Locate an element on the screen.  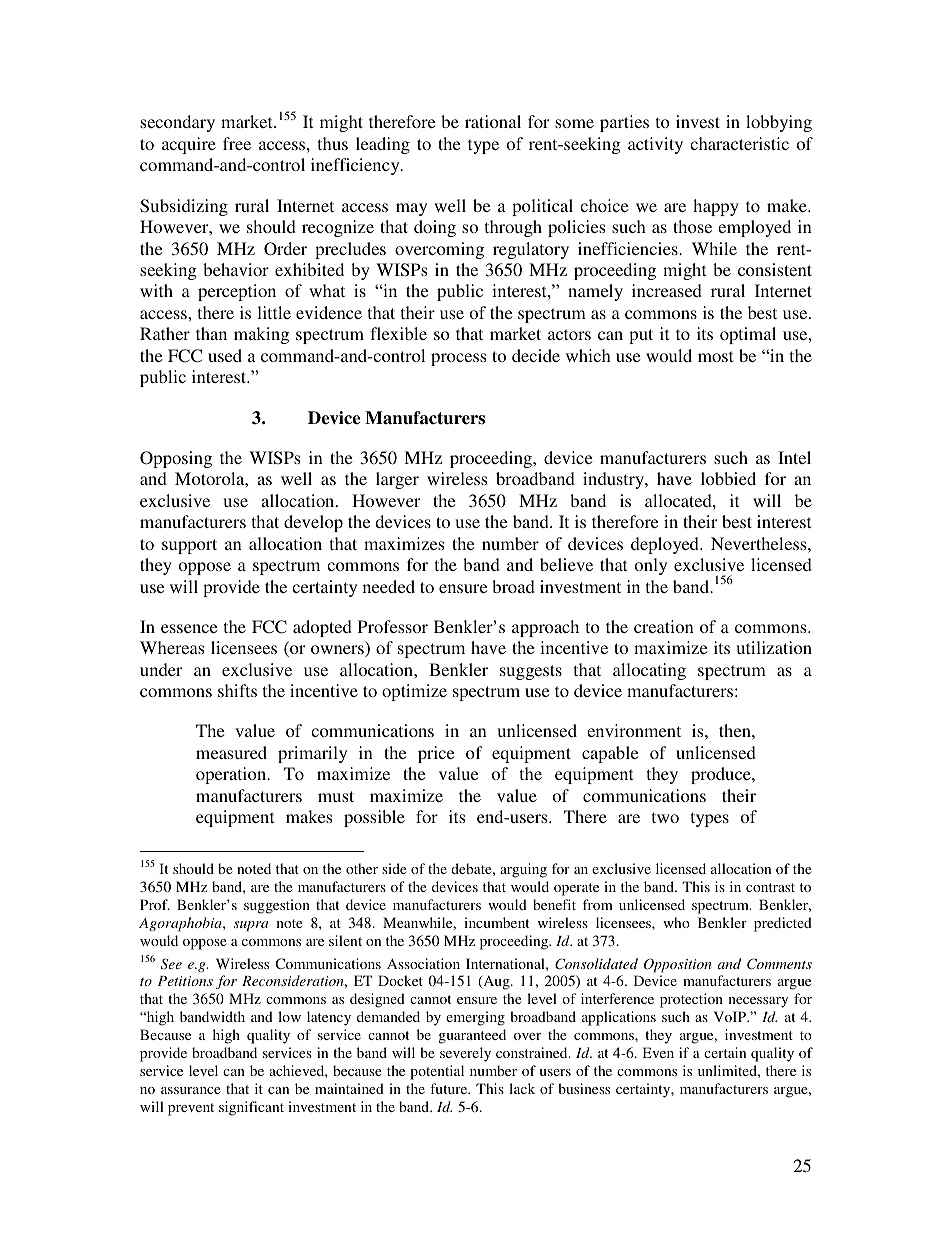
significant is located at coordinates (251, 1108).
